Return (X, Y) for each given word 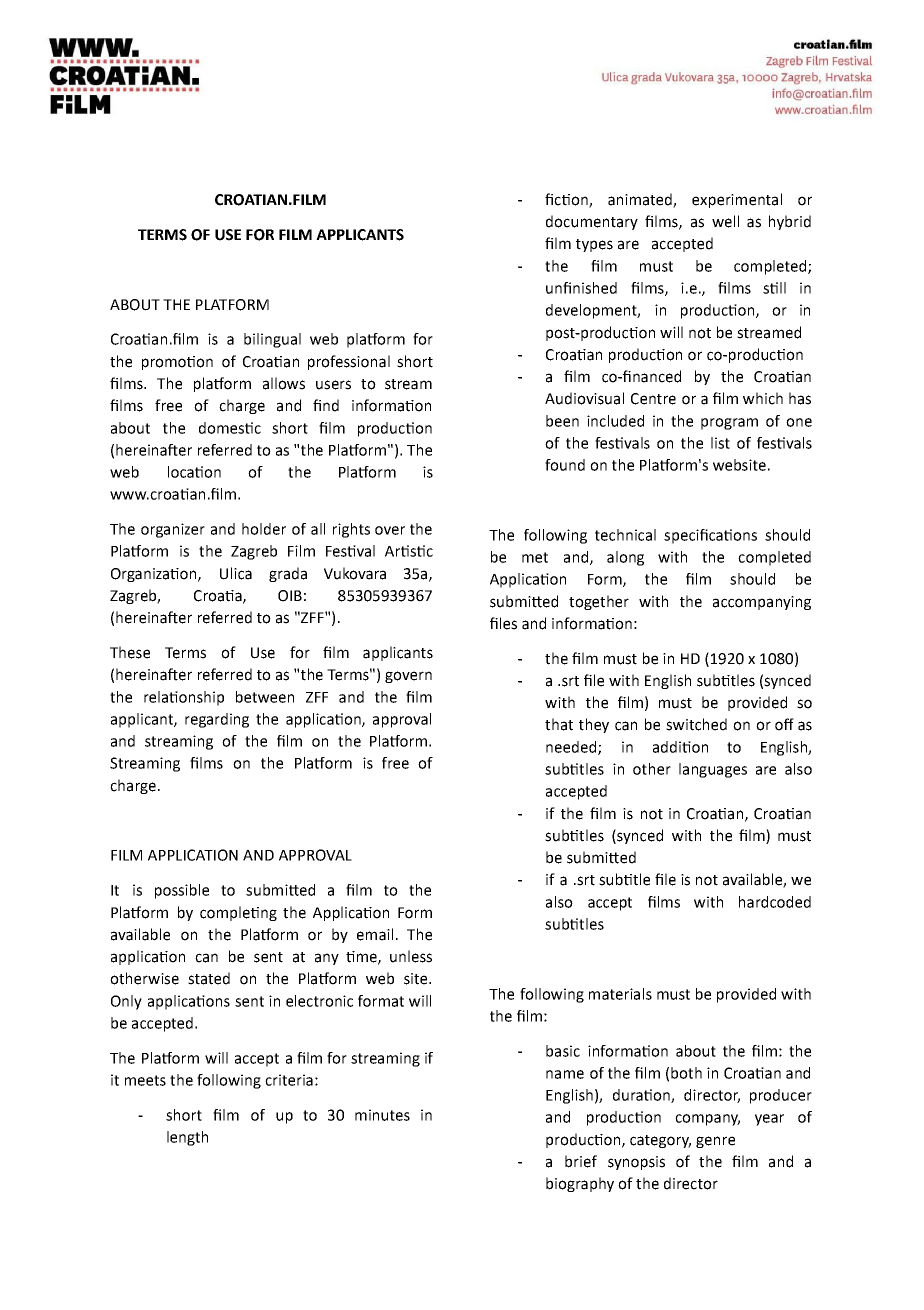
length (187, 1138)
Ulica (236, 573)
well (725, 221)
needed (572, 748)
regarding (217, 720)
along (625, 558)
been (562, 421)
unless (411, 956)
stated (209, 978)
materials (620, 994)
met (535, 557)
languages (713, 770)
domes (222, 428)
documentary (592, 222)
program (729, 424)
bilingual (272, 340)
